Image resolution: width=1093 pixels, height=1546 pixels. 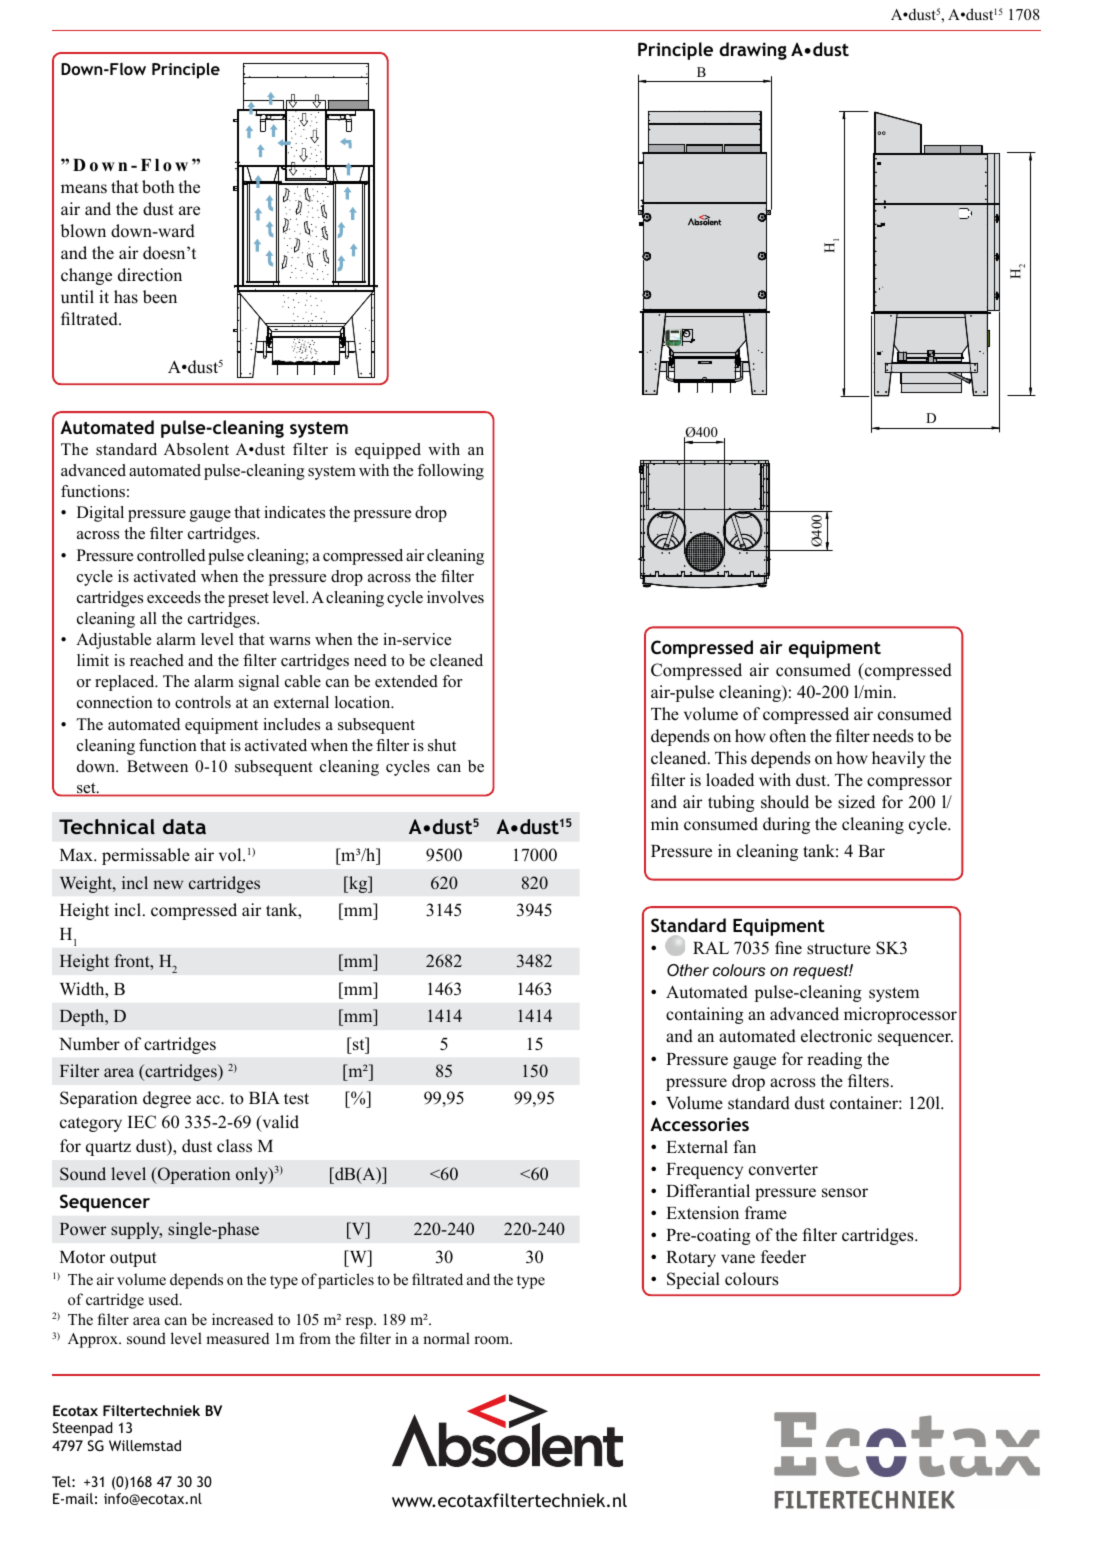 I want to click on following, so click(x=450, y=472).
